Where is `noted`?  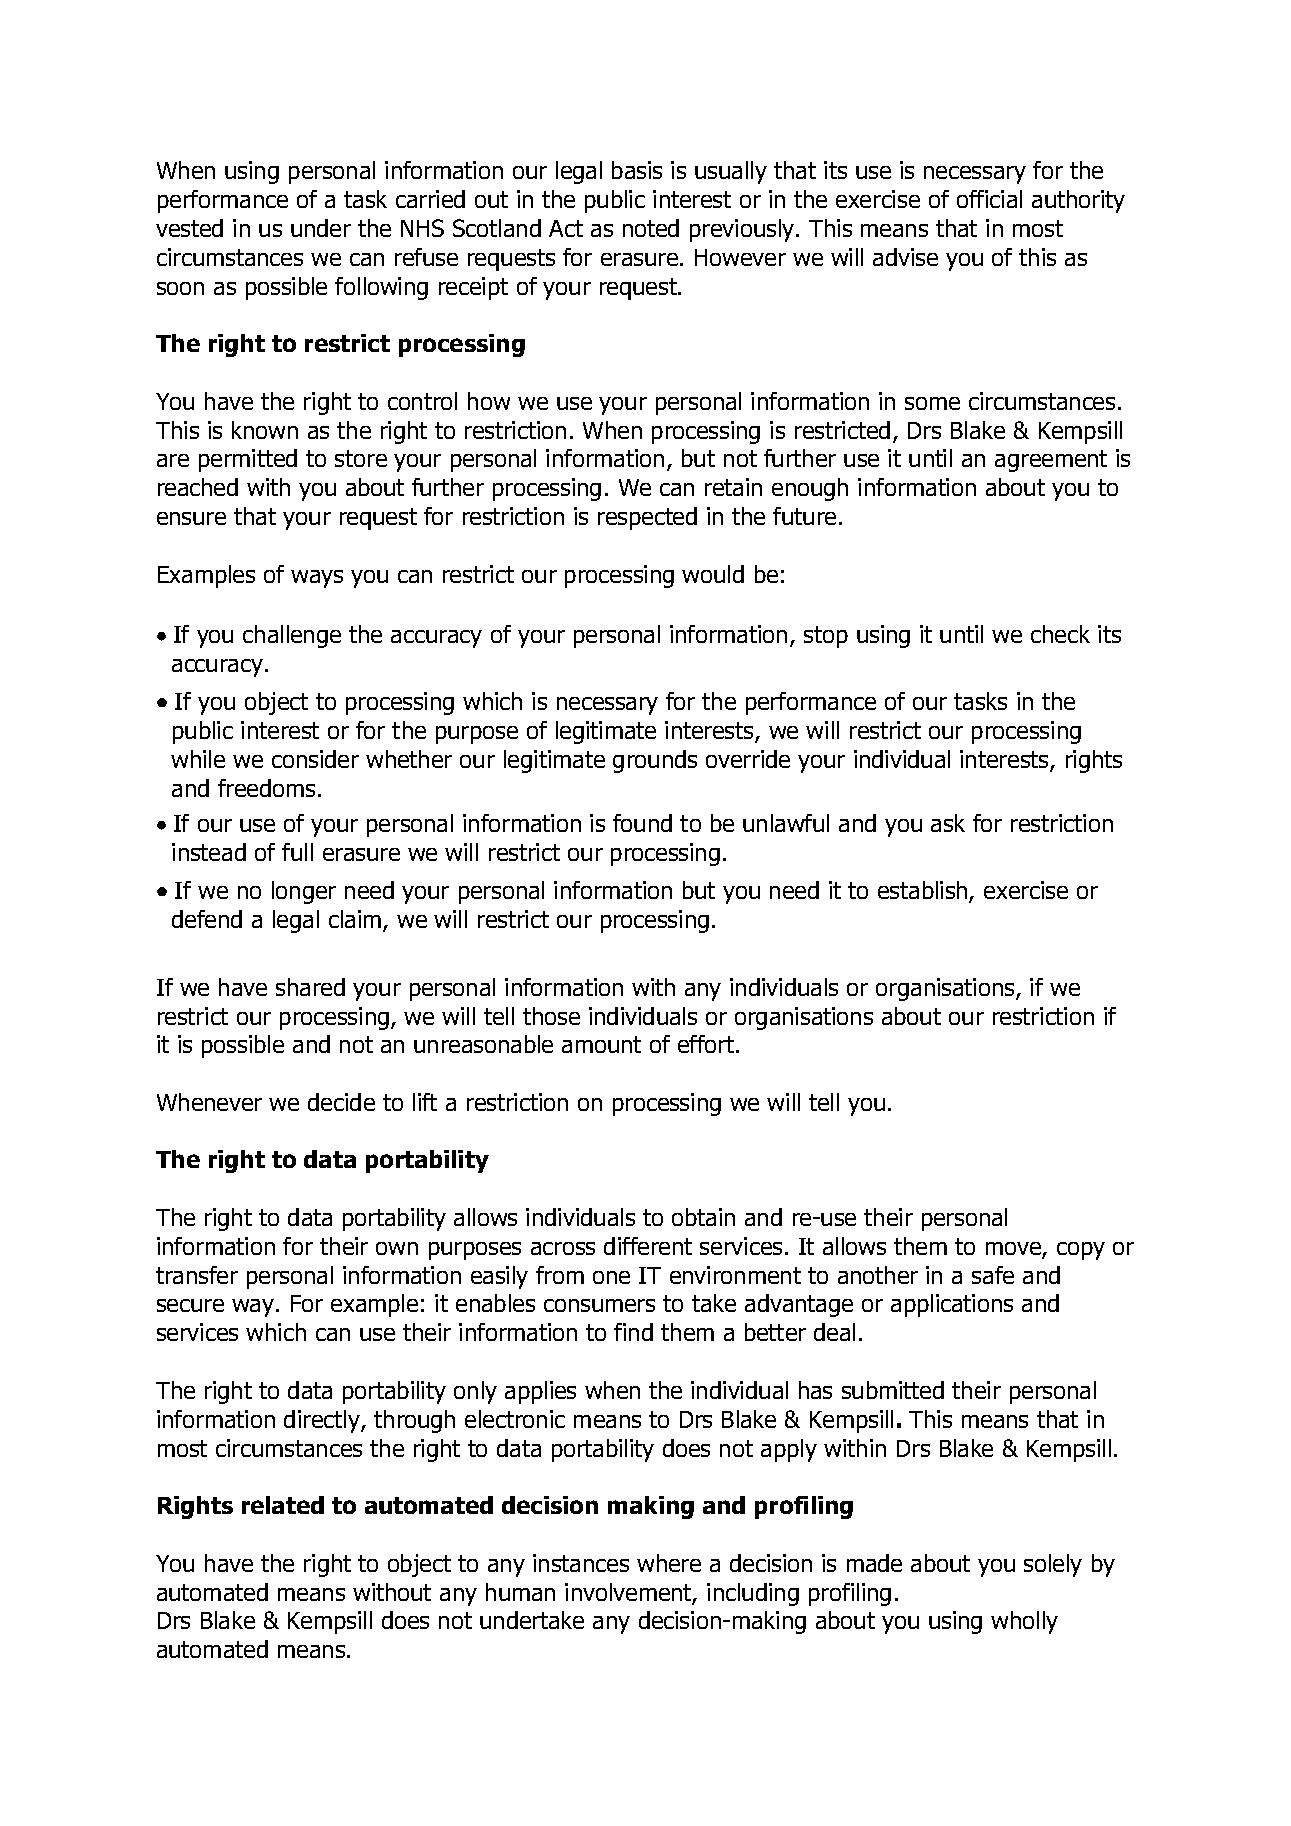
noted is located at coordinates (651, 228).
